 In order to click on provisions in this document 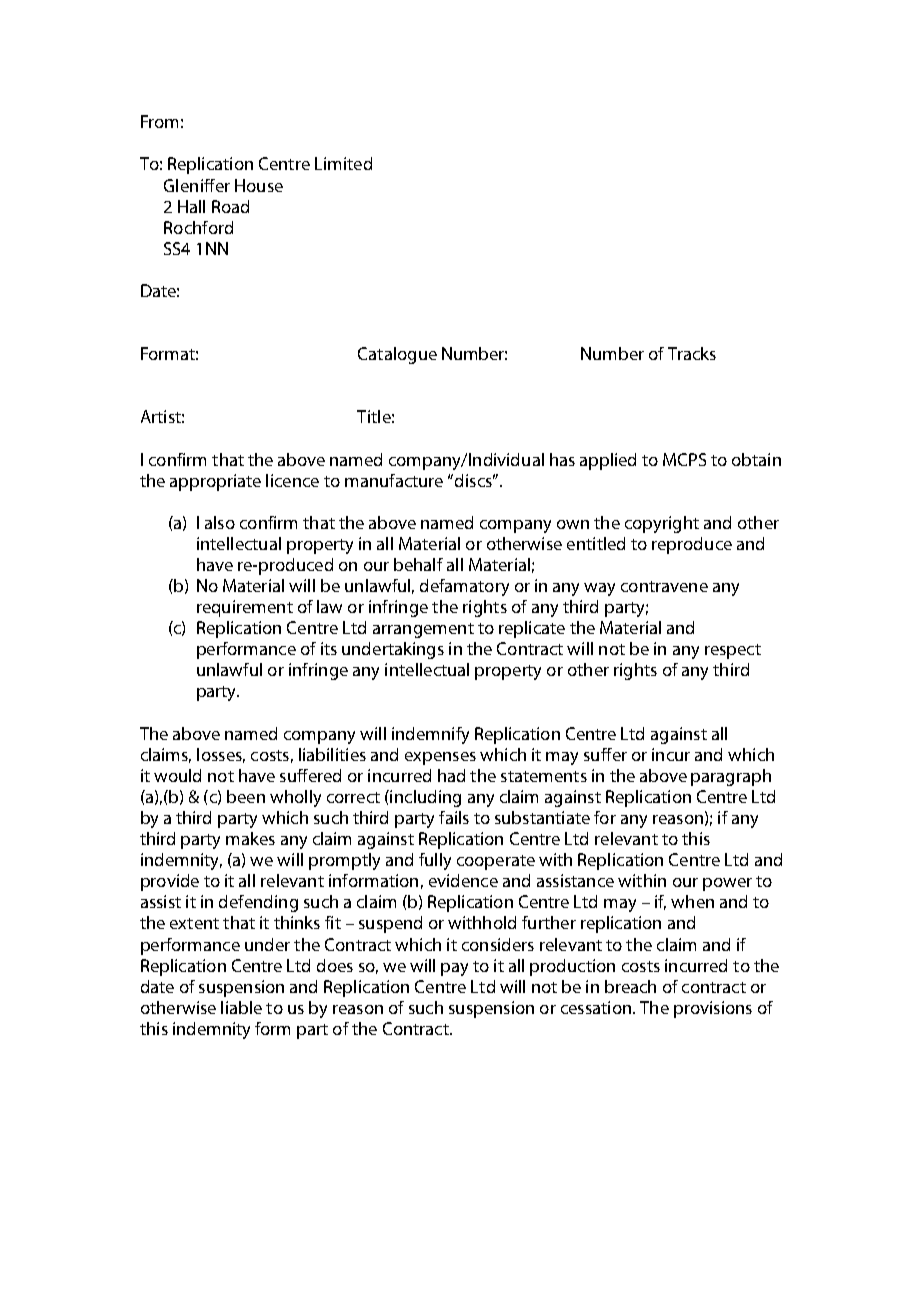, I will do `click(713, 1009)`.
